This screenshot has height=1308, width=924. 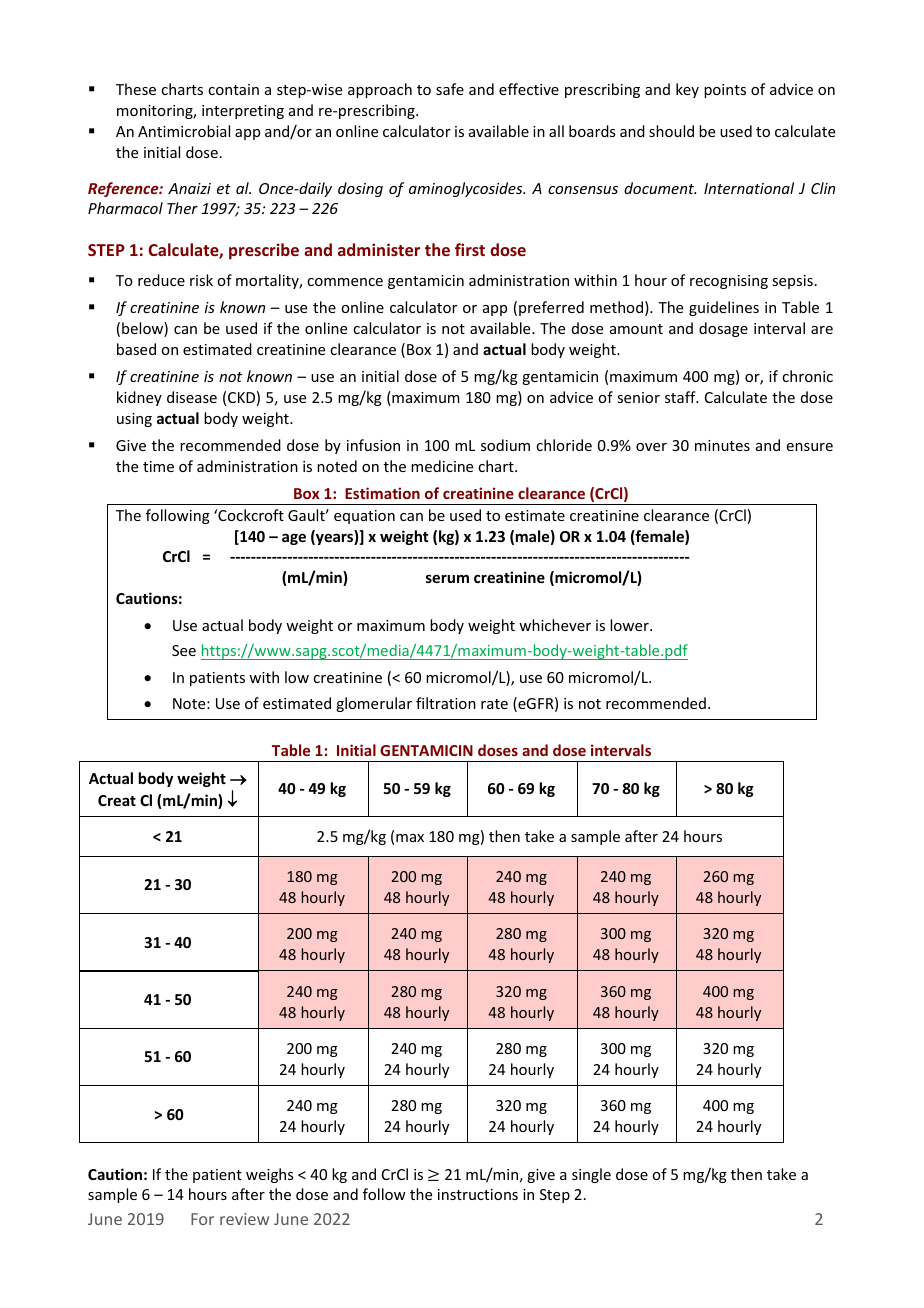 I want to click on instructions, so click(x=478, y=1194).
